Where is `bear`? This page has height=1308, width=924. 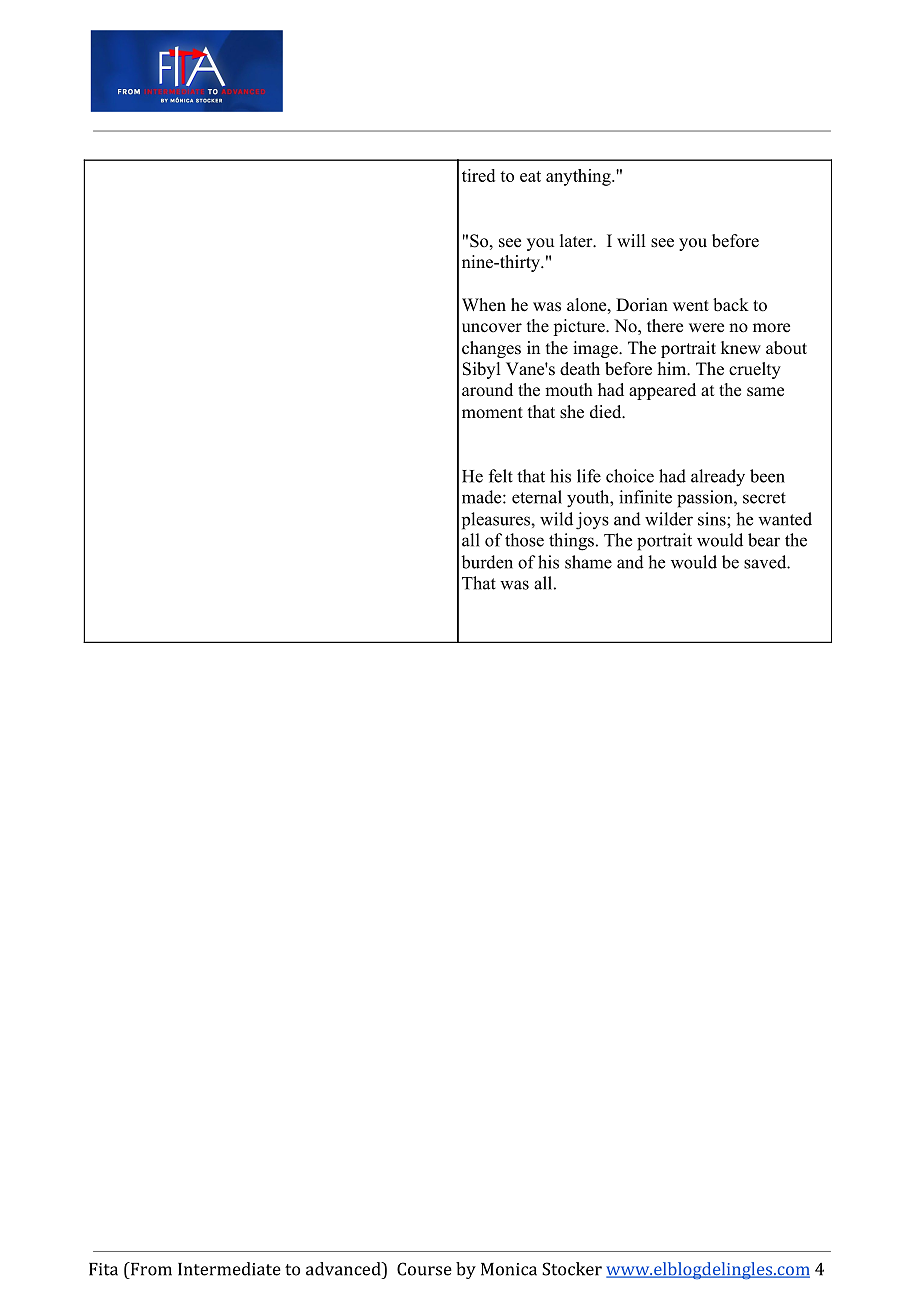
bear is located at coordinates (764, 540).
